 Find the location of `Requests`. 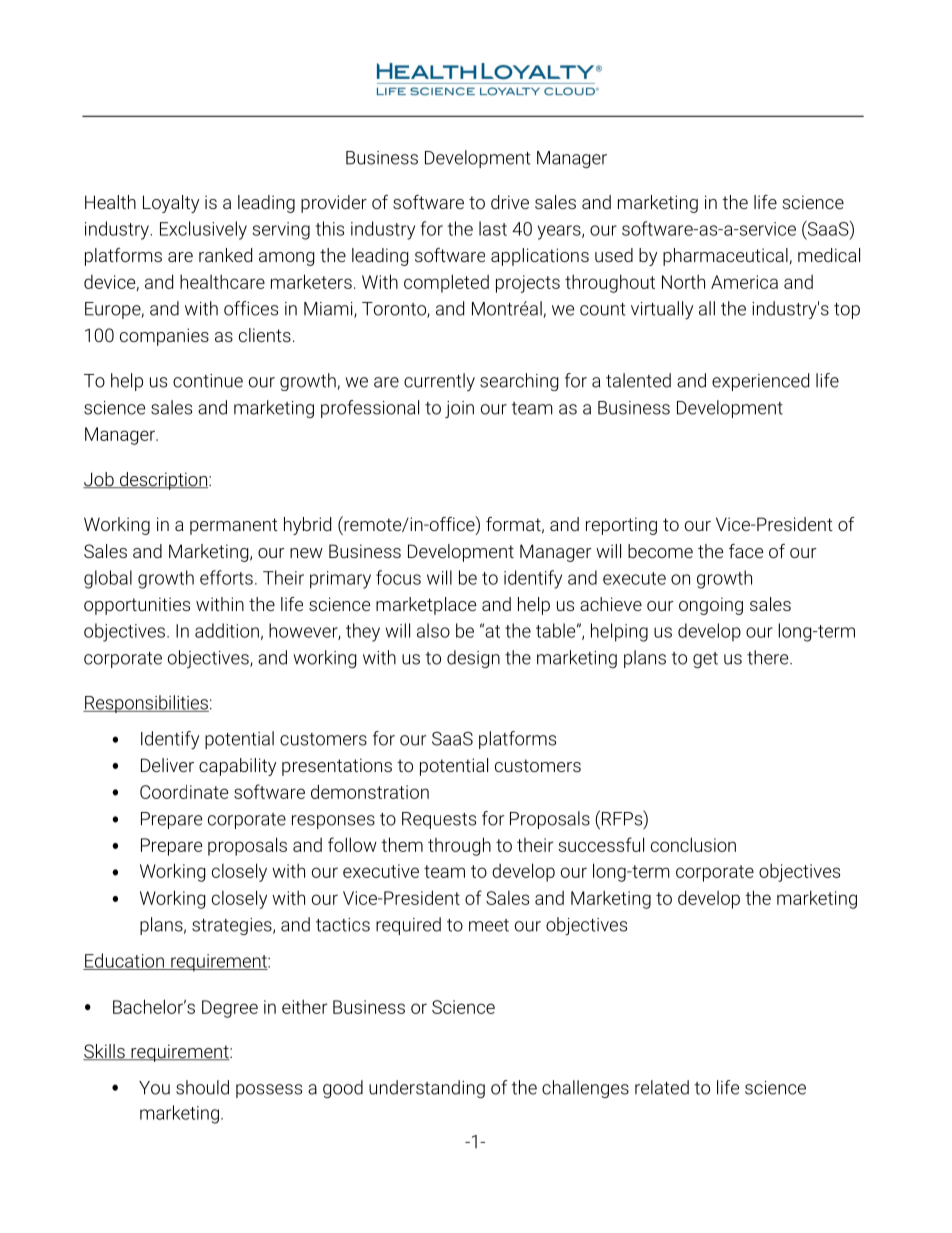

Requests is located at coordinates (439, 820).
